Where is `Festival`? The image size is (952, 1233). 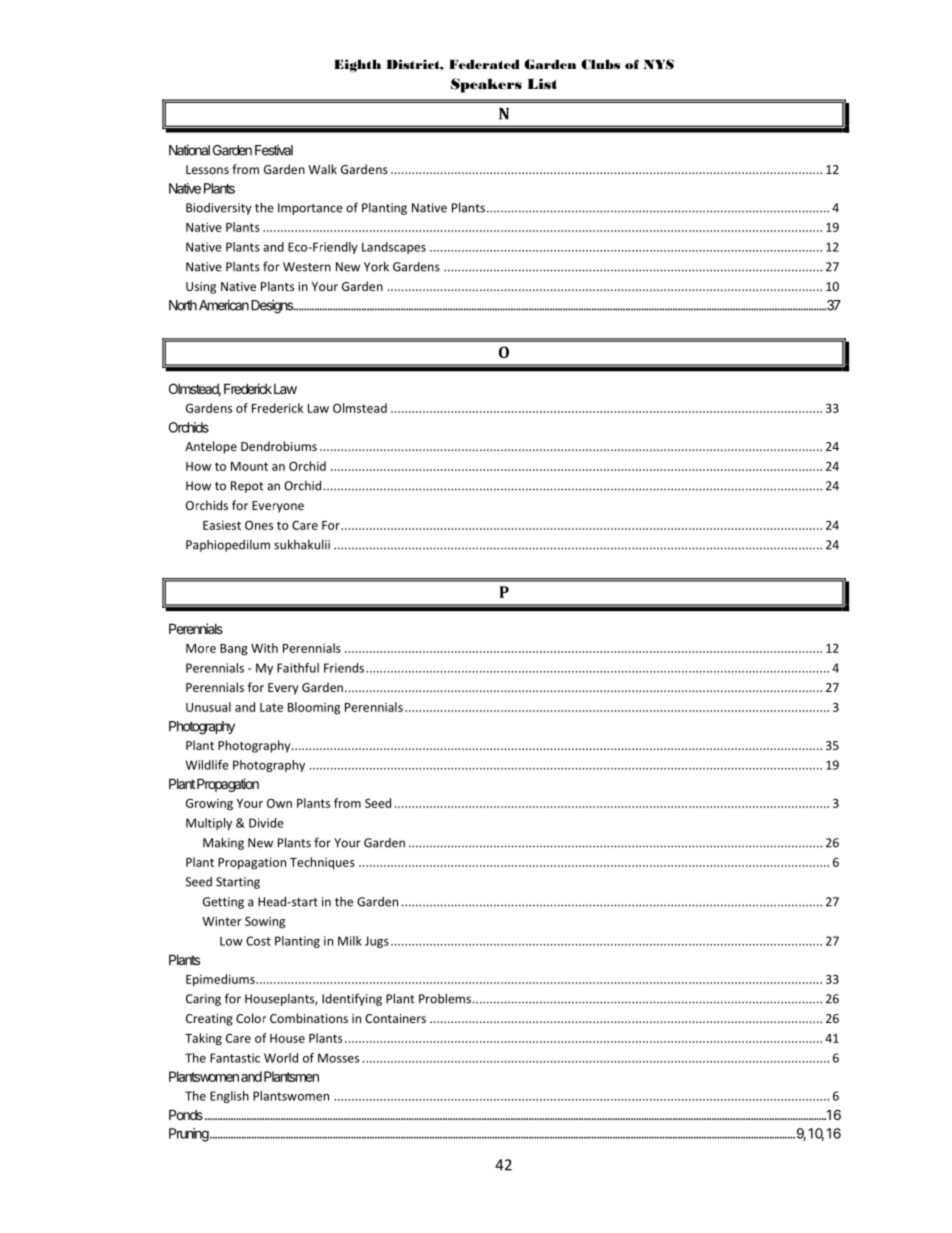
Festival is located at coordinates (274, 150).
